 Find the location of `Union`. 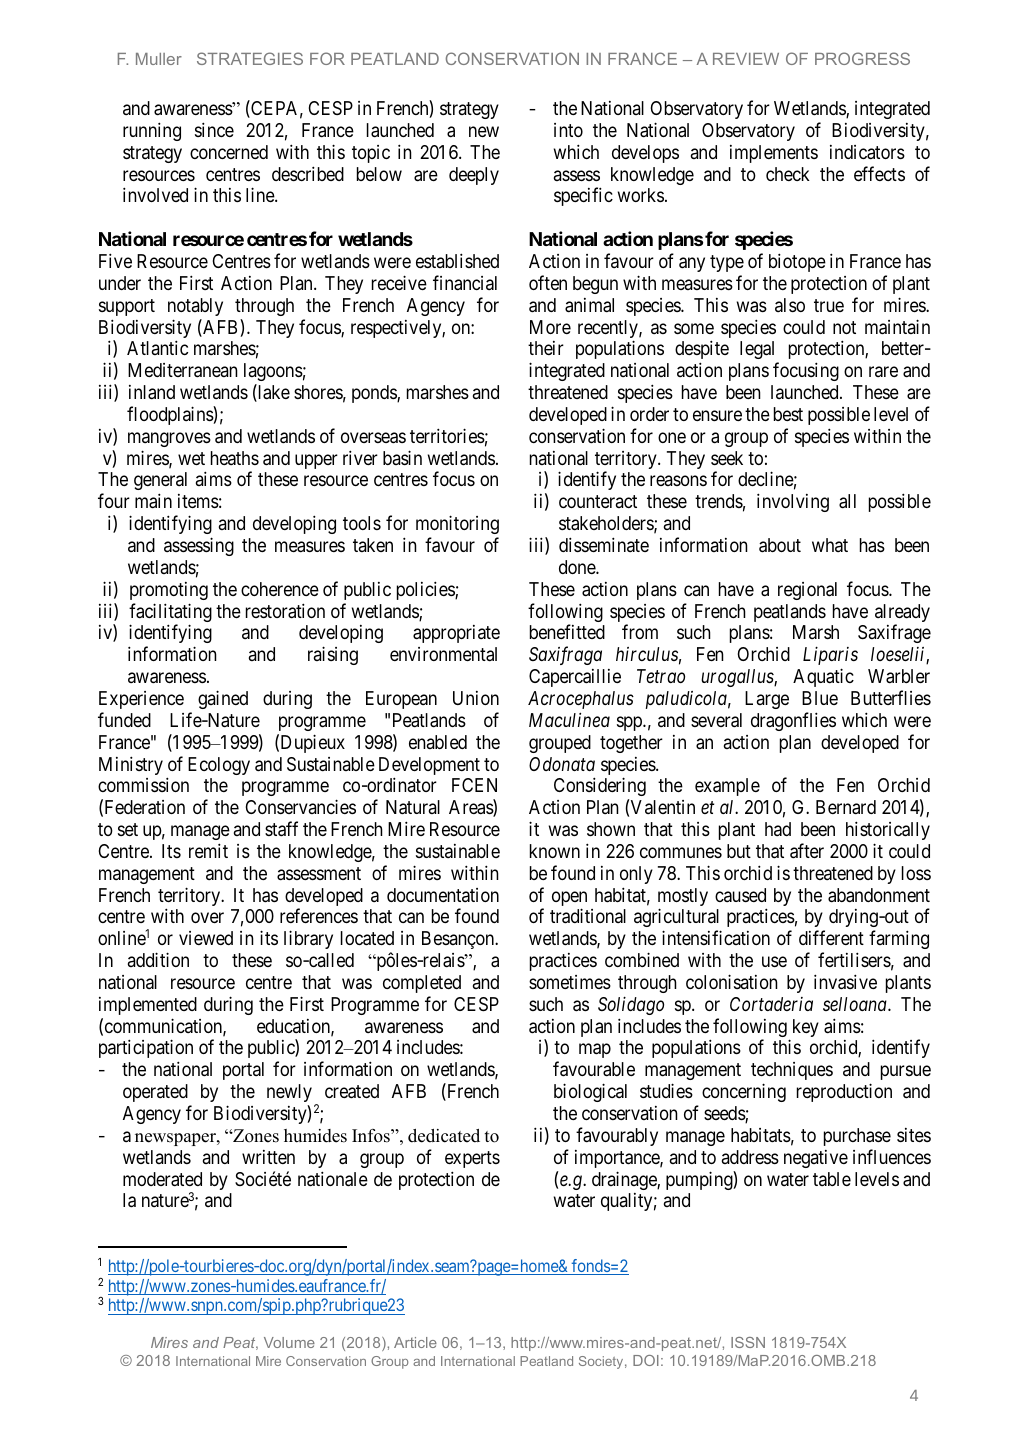

Union is located at coordinates (476, 698).
